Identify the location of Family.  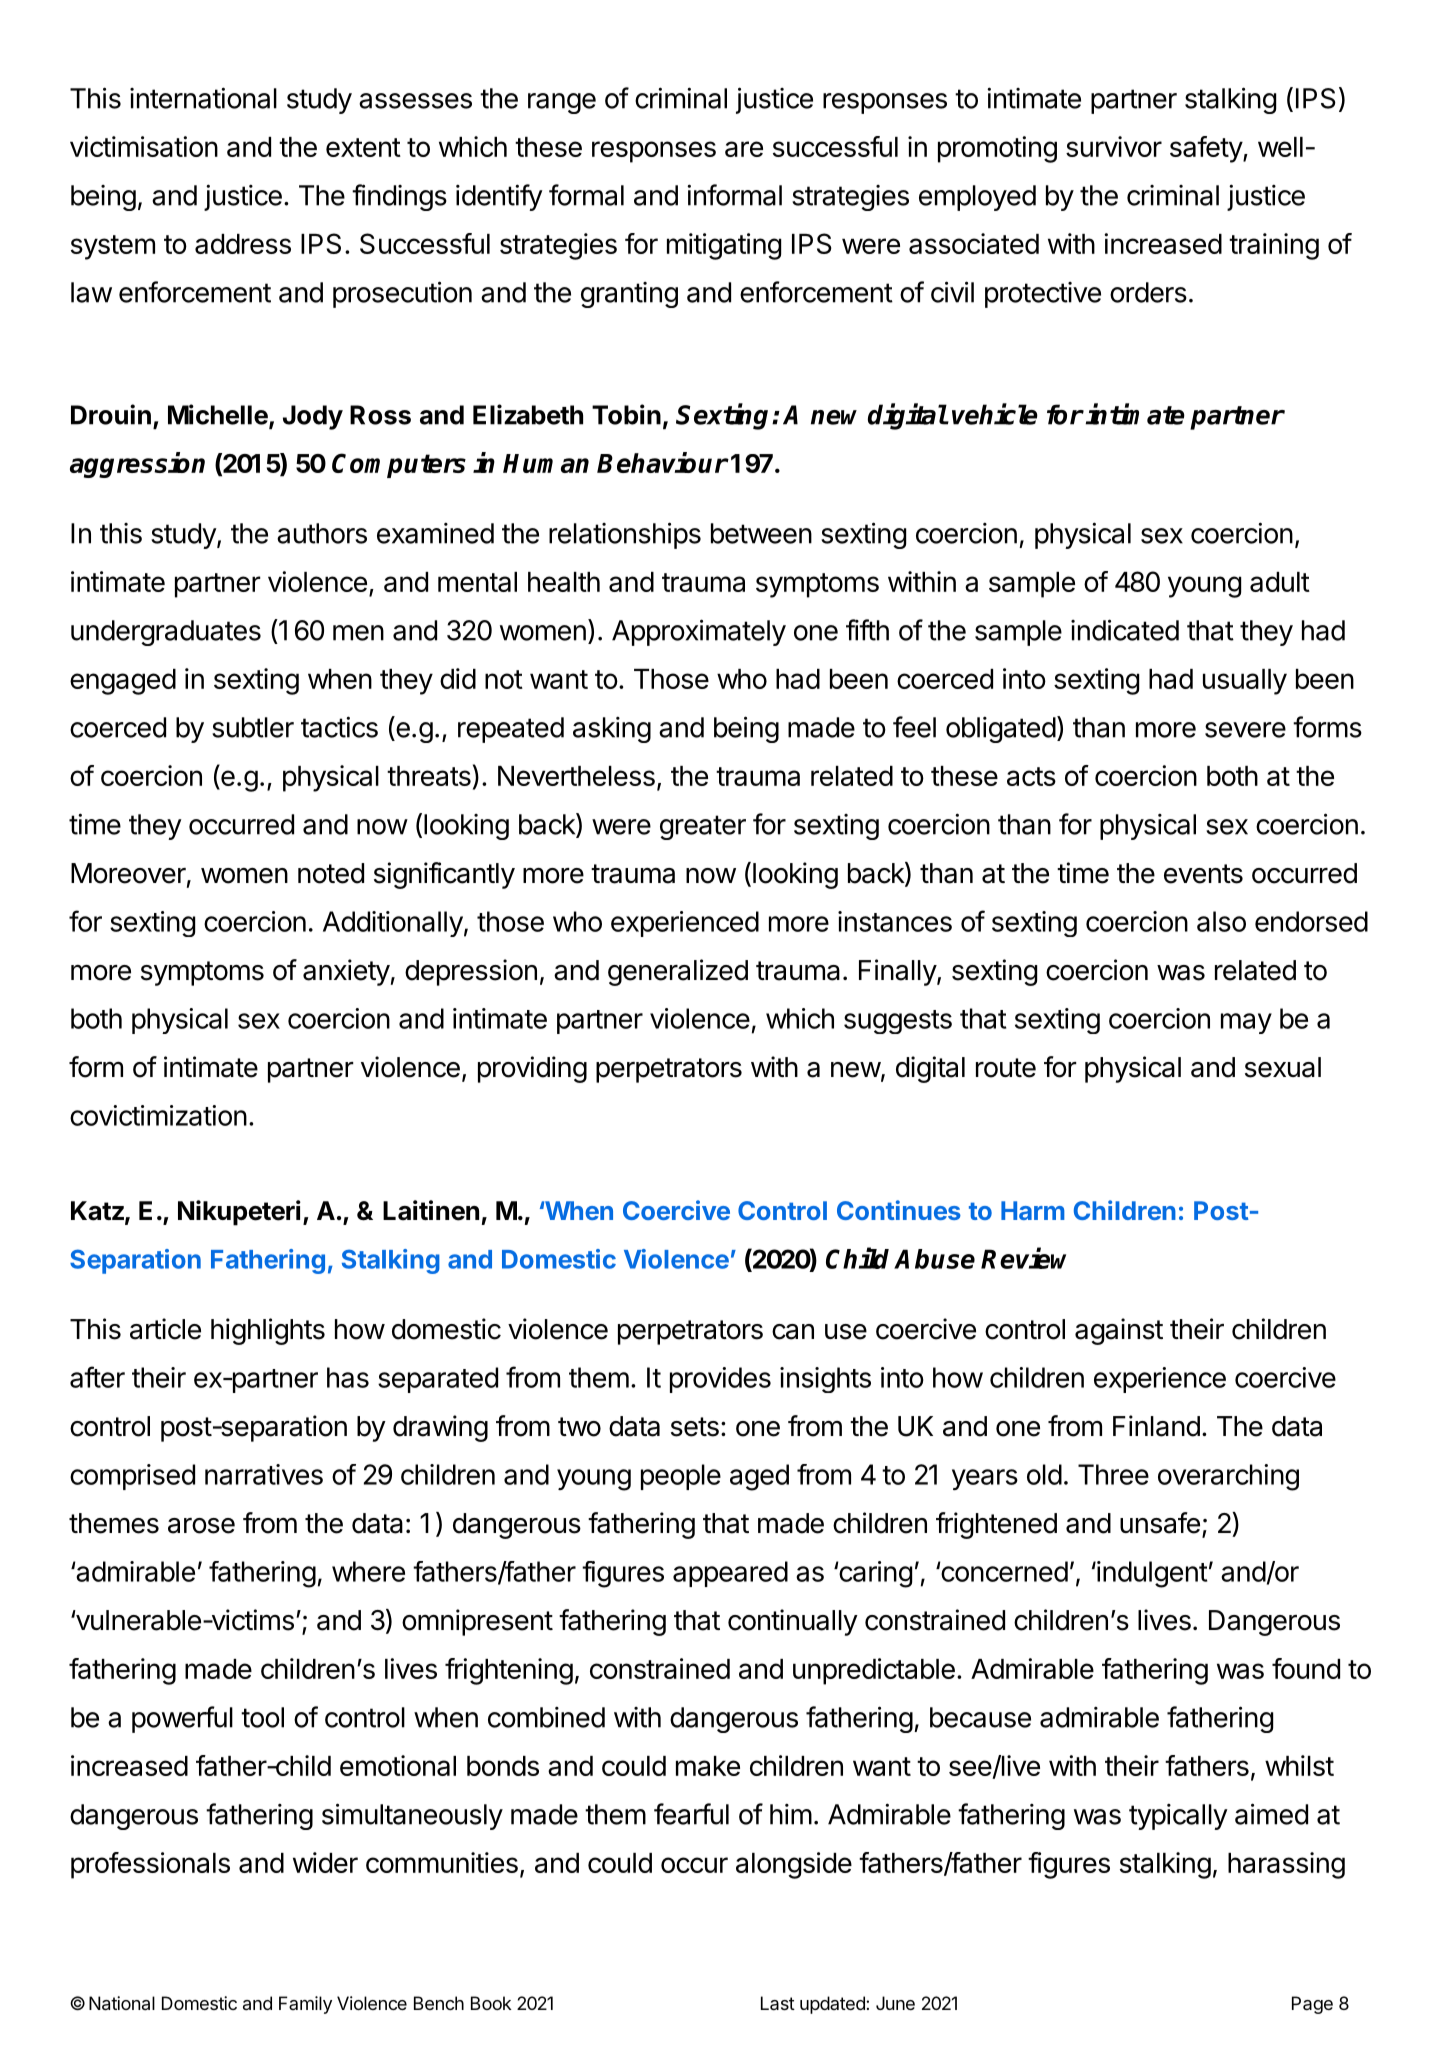
(305, 2005).
